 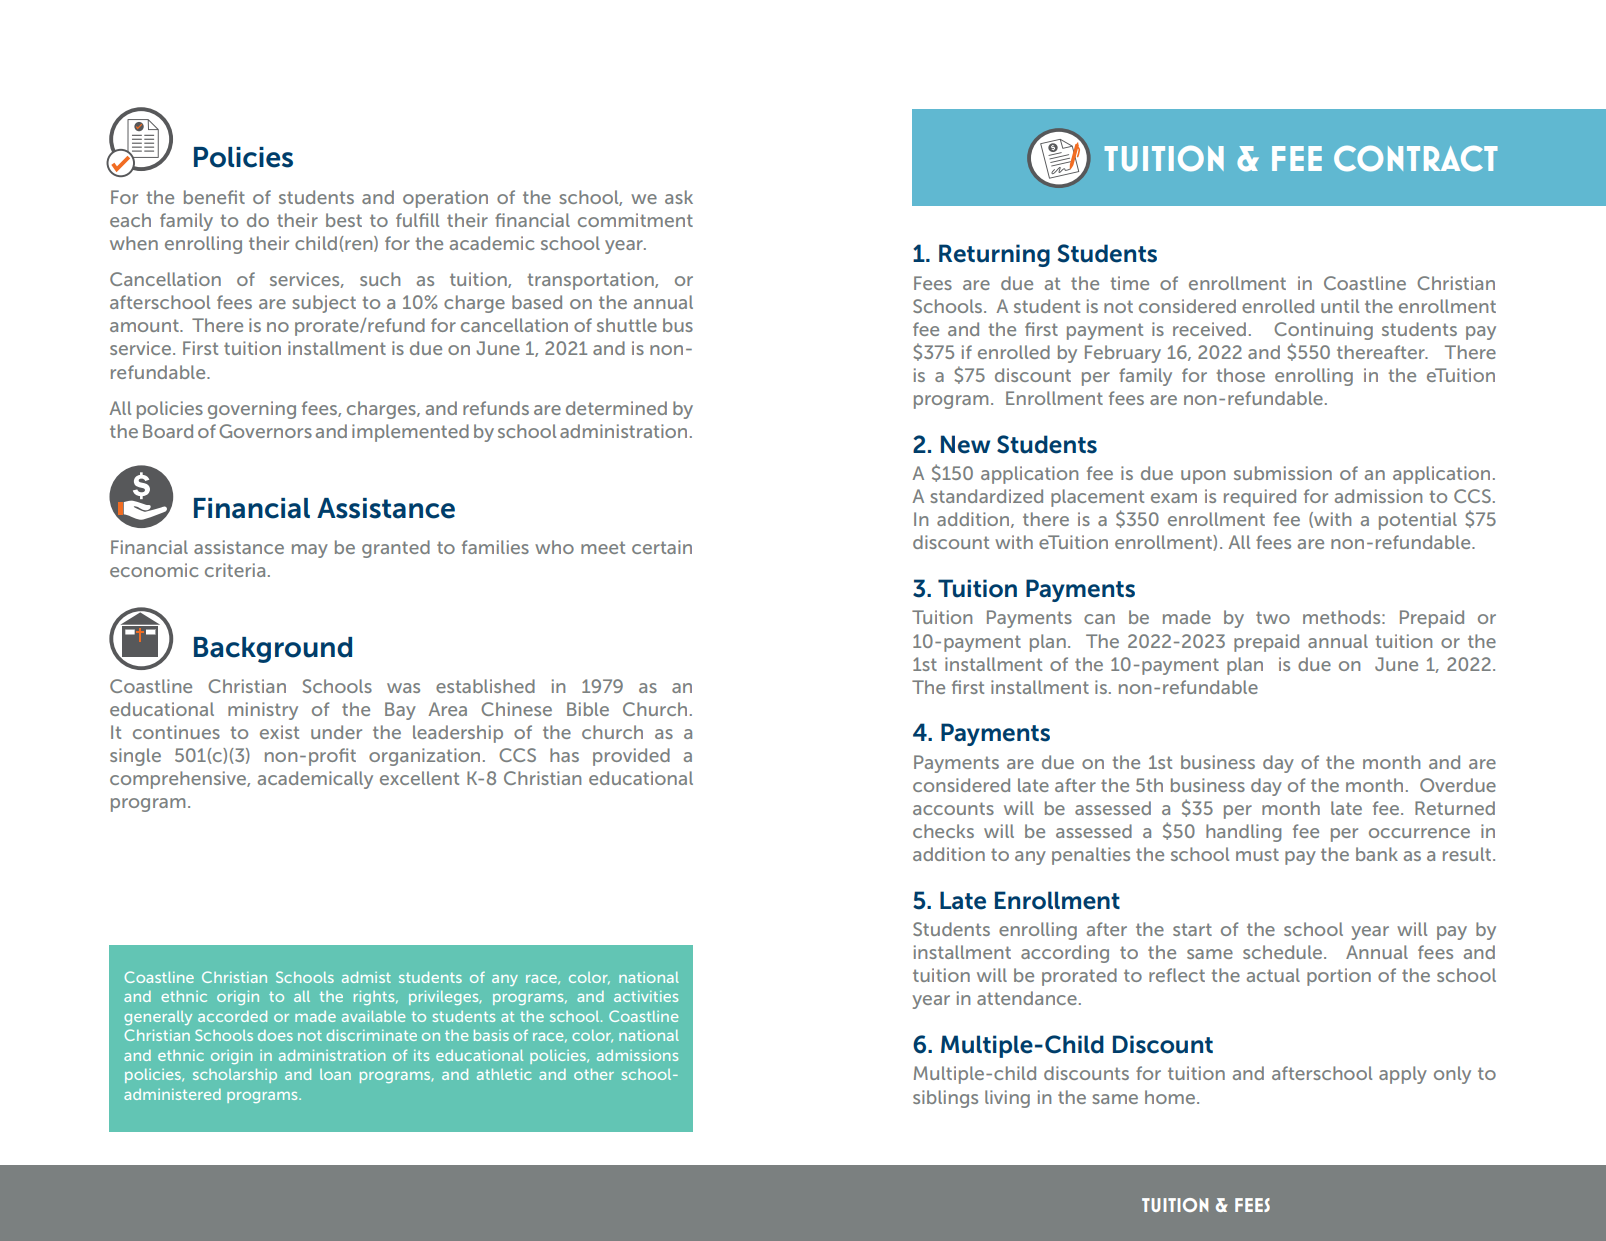 What do you see at coordinates (662, 547) in the image?
I see `certain` at bounding box center [662, 547].
